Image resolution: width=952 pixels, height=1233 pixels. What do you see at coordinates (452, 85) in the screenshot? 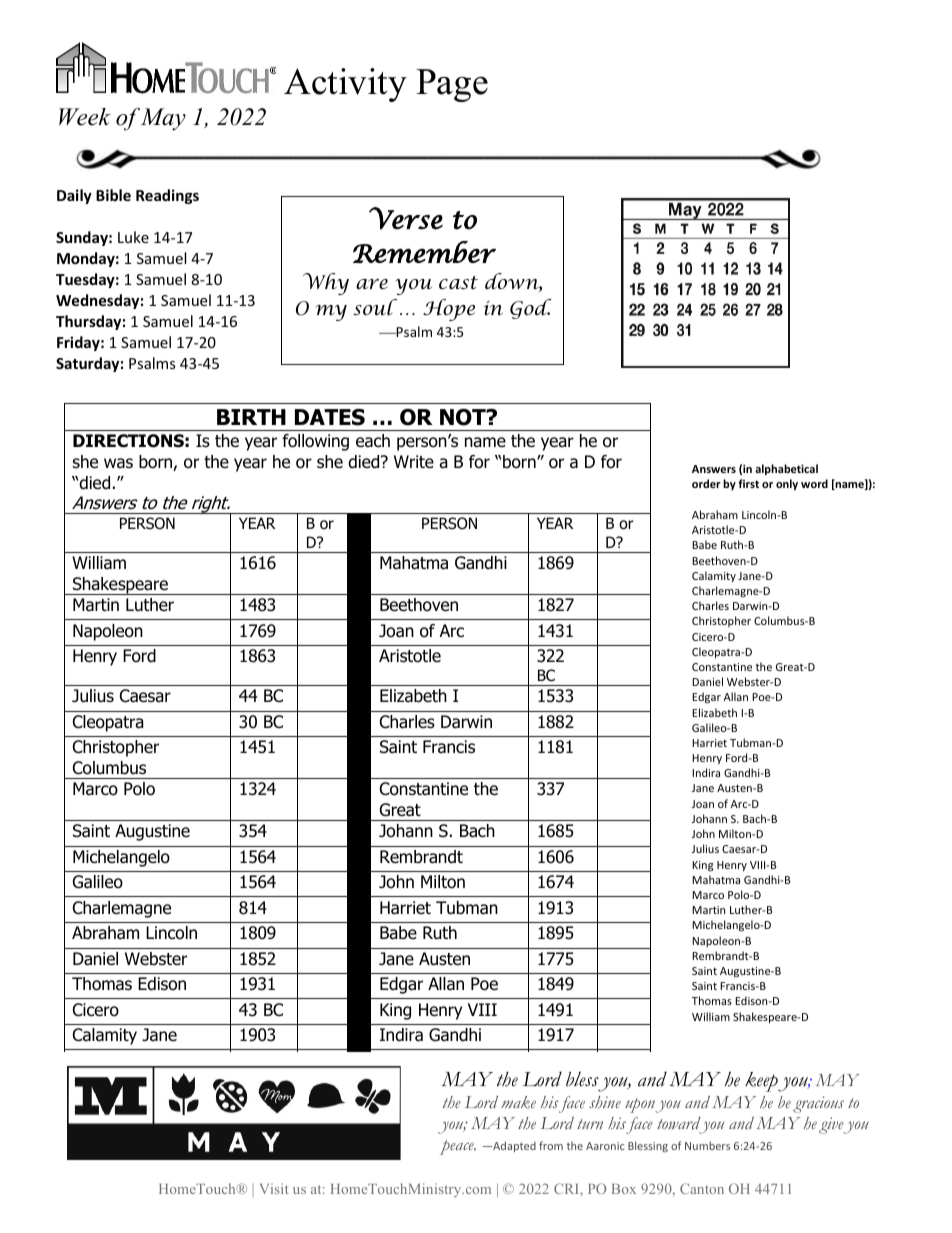
I see `Page` at bounding box center [452, 85].
